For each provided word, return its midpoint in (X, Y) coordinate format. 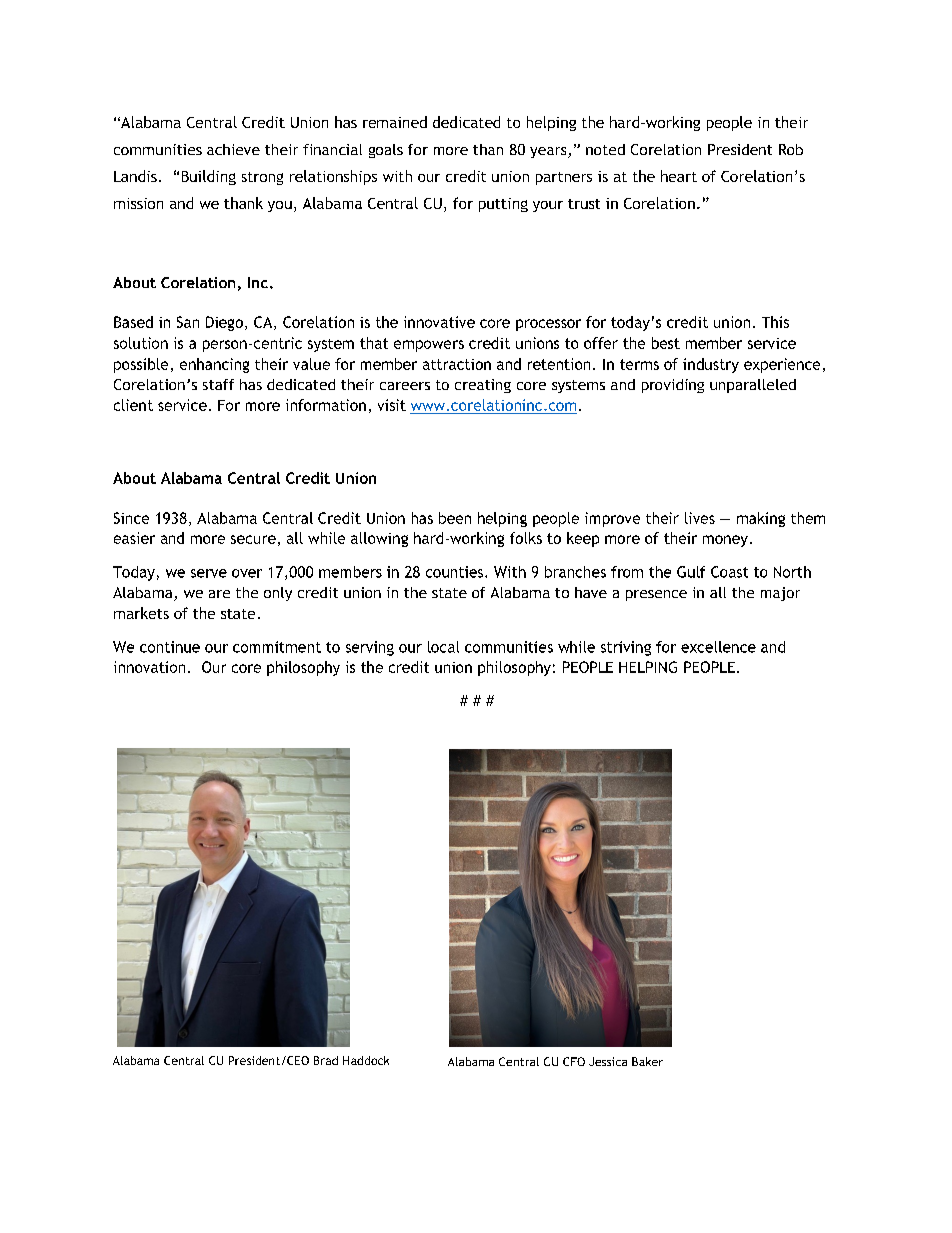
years (549, 152)
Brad (326, 1060)
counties (456, 572)
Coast (729, 572)
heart (679, 176)
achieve (233, 149)
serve (209, 573)
